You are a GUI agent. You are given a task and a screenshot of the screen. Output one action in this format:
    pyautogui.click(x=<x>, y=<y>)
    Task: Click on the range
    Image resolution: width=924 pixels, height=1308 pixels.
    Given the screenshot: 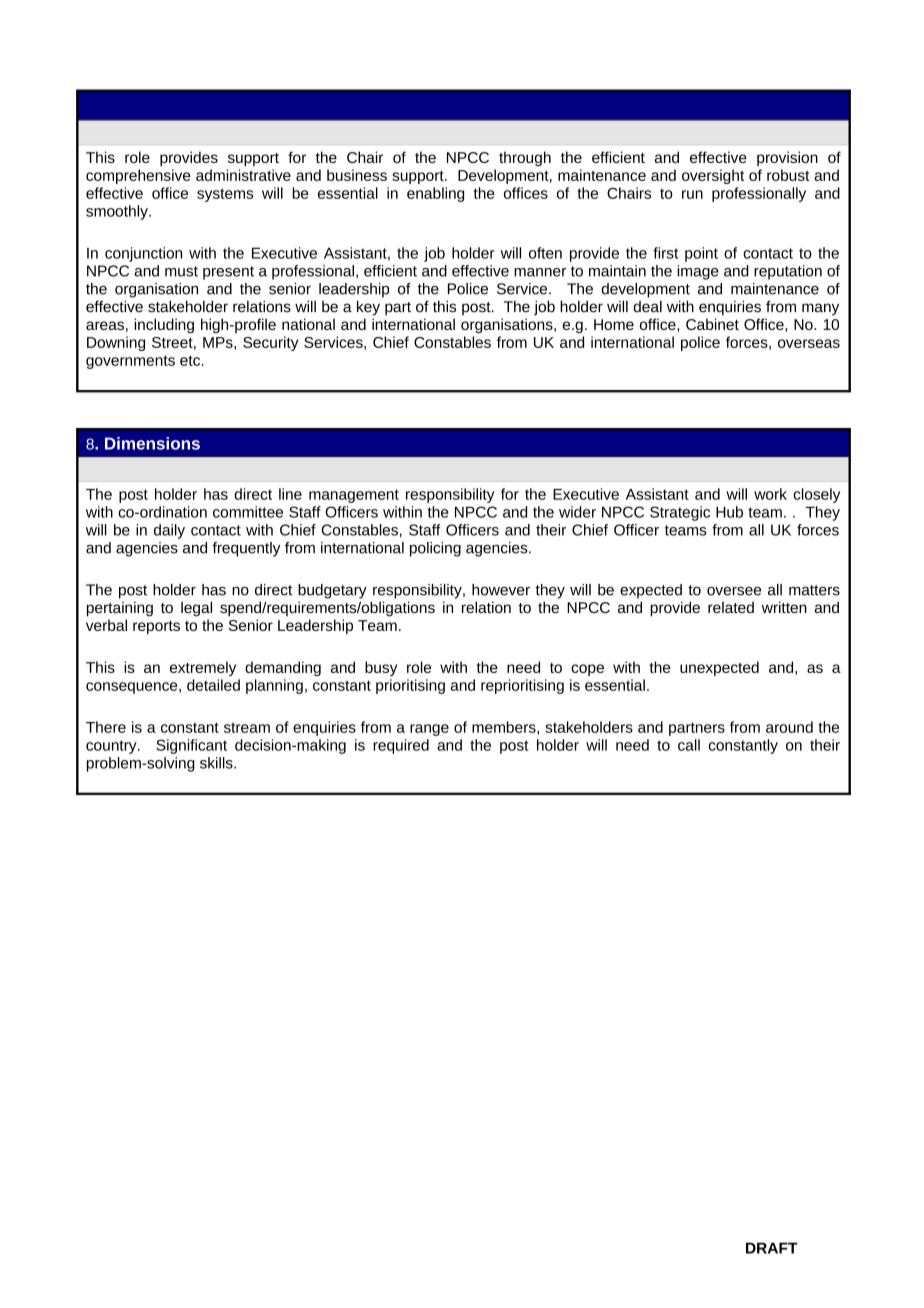 What is the action you would take?
    pyautogui.click(x=429, y=730)
